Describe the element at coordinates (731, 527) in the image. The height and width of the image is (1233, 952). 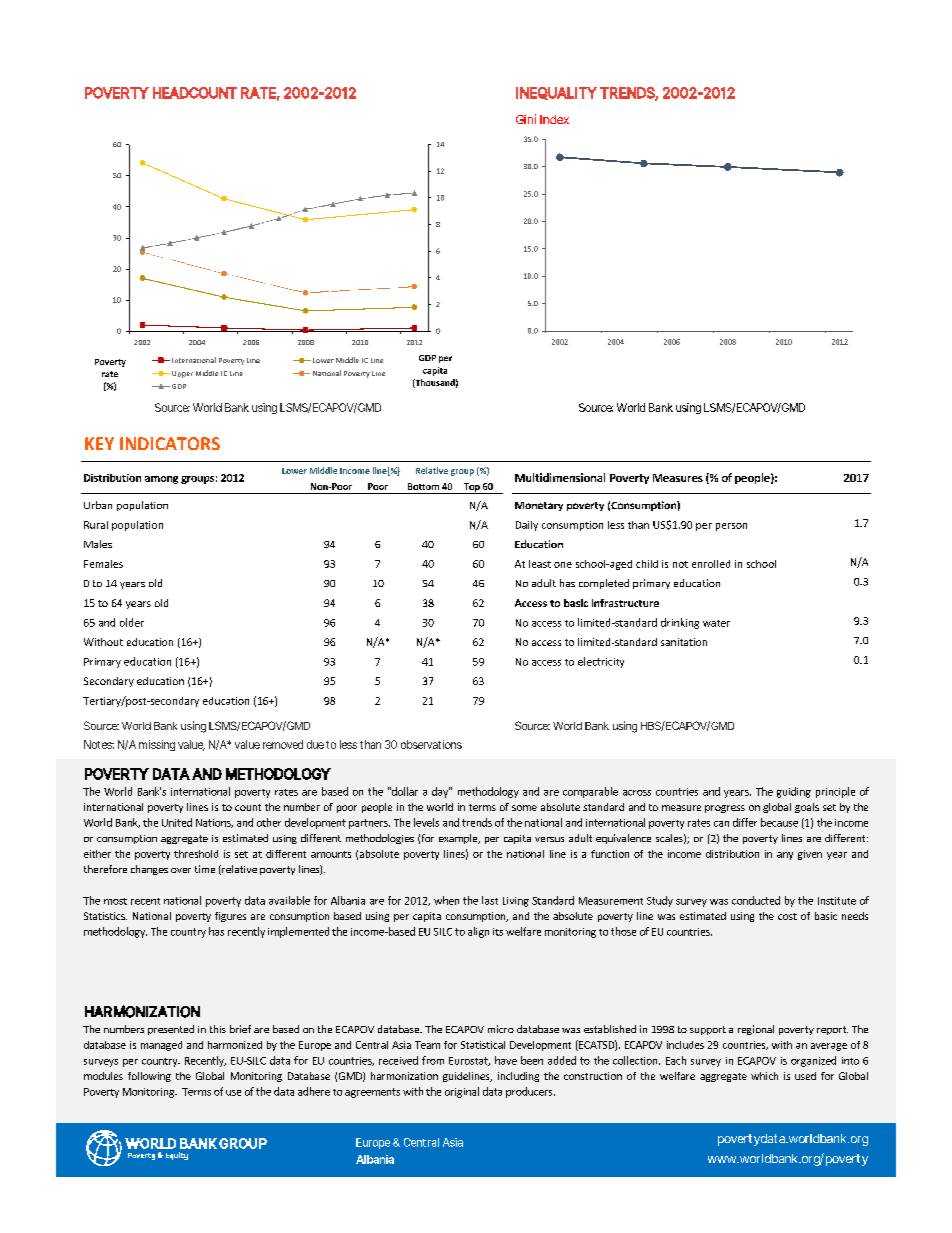
I see `person` at that location.
